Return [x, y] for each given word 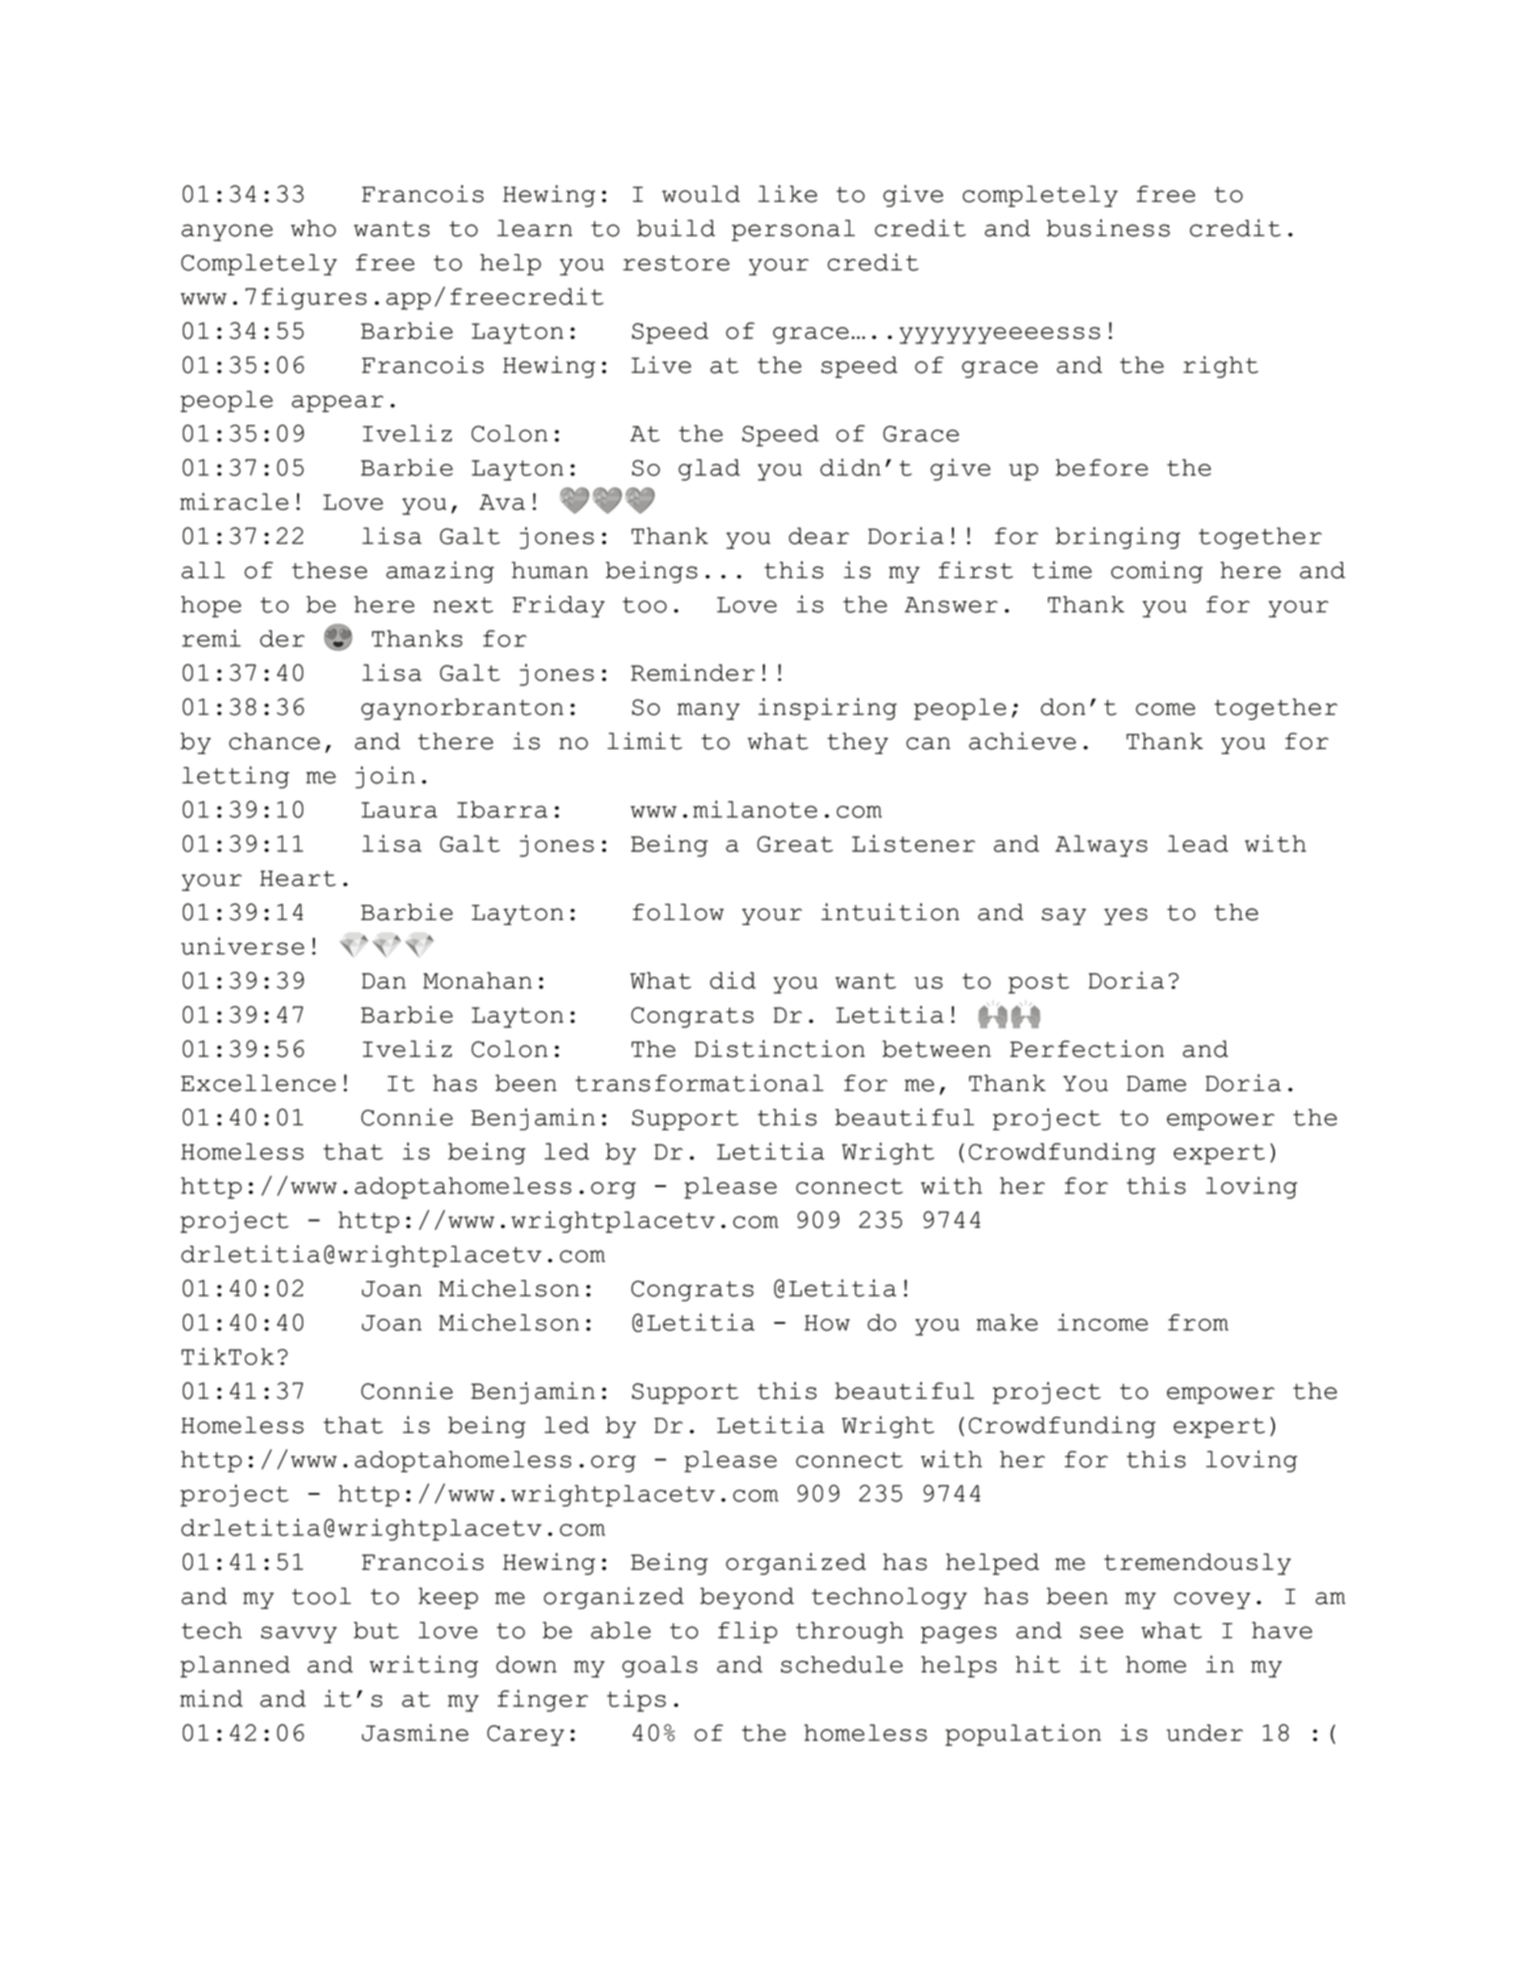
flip [747, 1632]
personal [793, 230]
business [1108, 228]
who [313, 228]
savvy [299, 1634]
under [1205, 1732]
